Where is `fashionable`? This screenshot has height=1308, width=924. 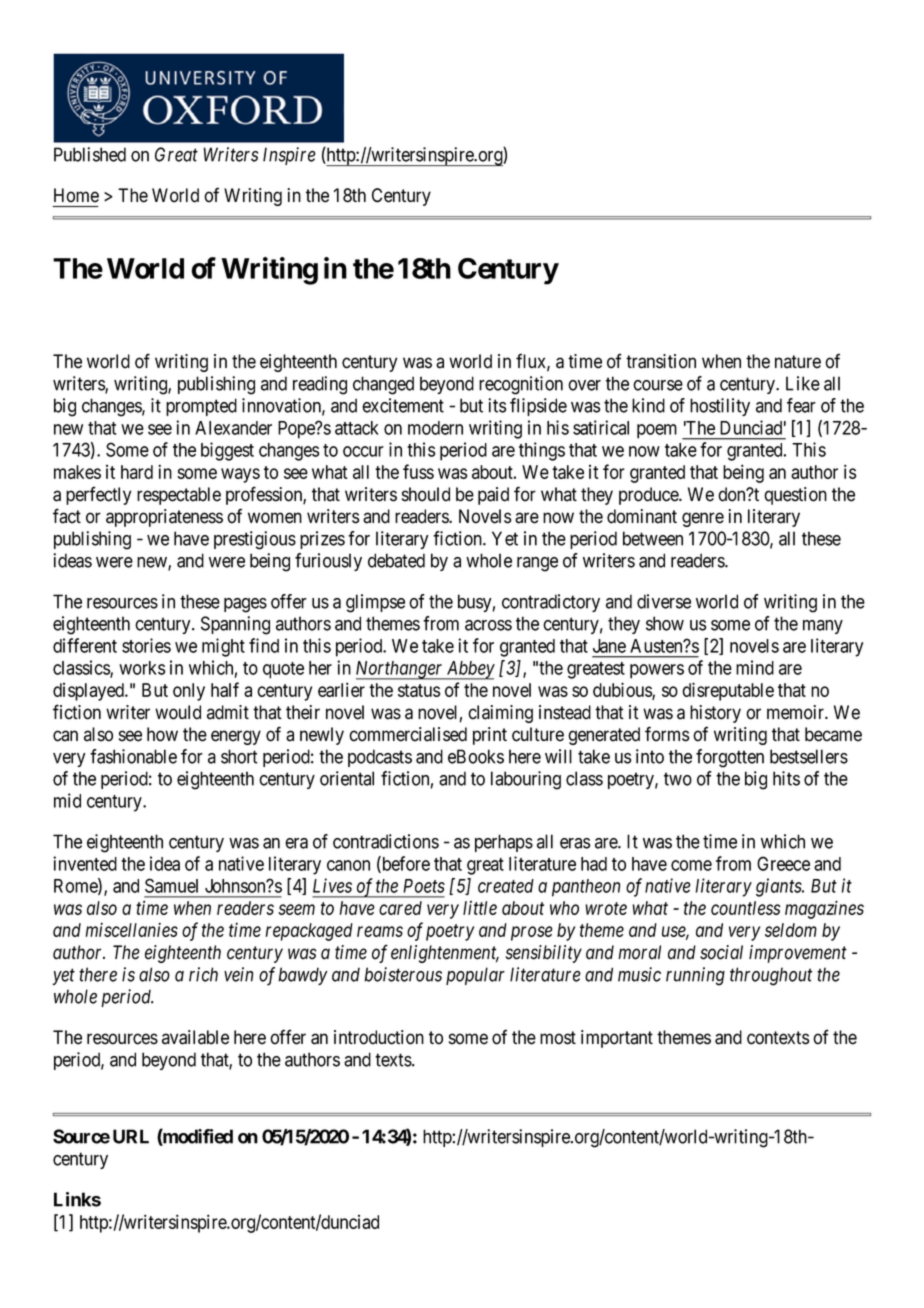 fashionable is located at coordinates (133, 756).
